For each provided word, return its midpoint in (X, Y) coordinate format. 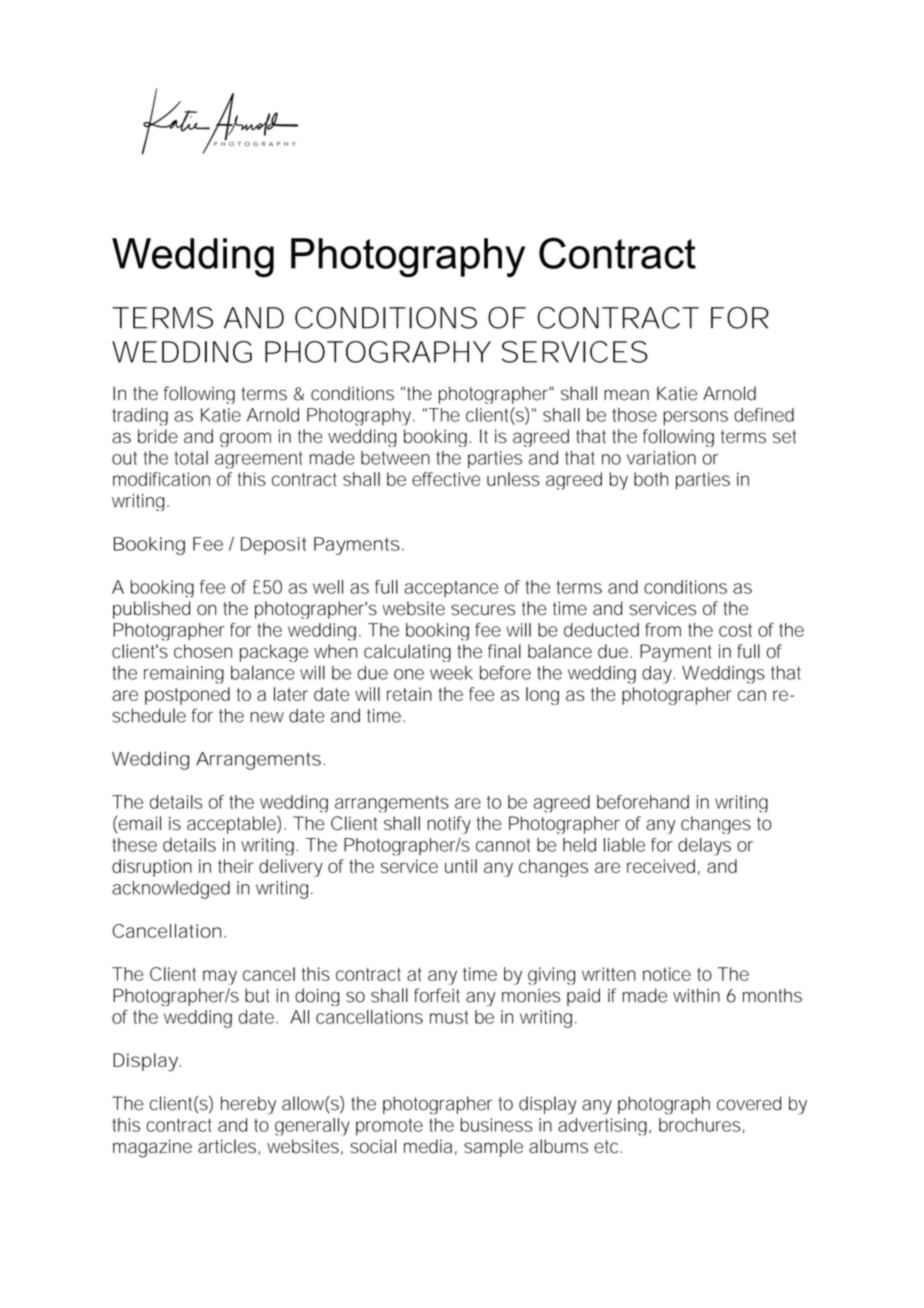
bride (158, 436)
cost (735, 630)
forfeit (437, 995)
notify (449, 825)
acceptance (451, 589)
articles (228, 1147)
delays (704, 847)
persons (695, 418)
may (220, 977)
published (151, 610)
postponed (187, 696)
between (395, 458)
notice (667, 974)
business (496, 1125)
